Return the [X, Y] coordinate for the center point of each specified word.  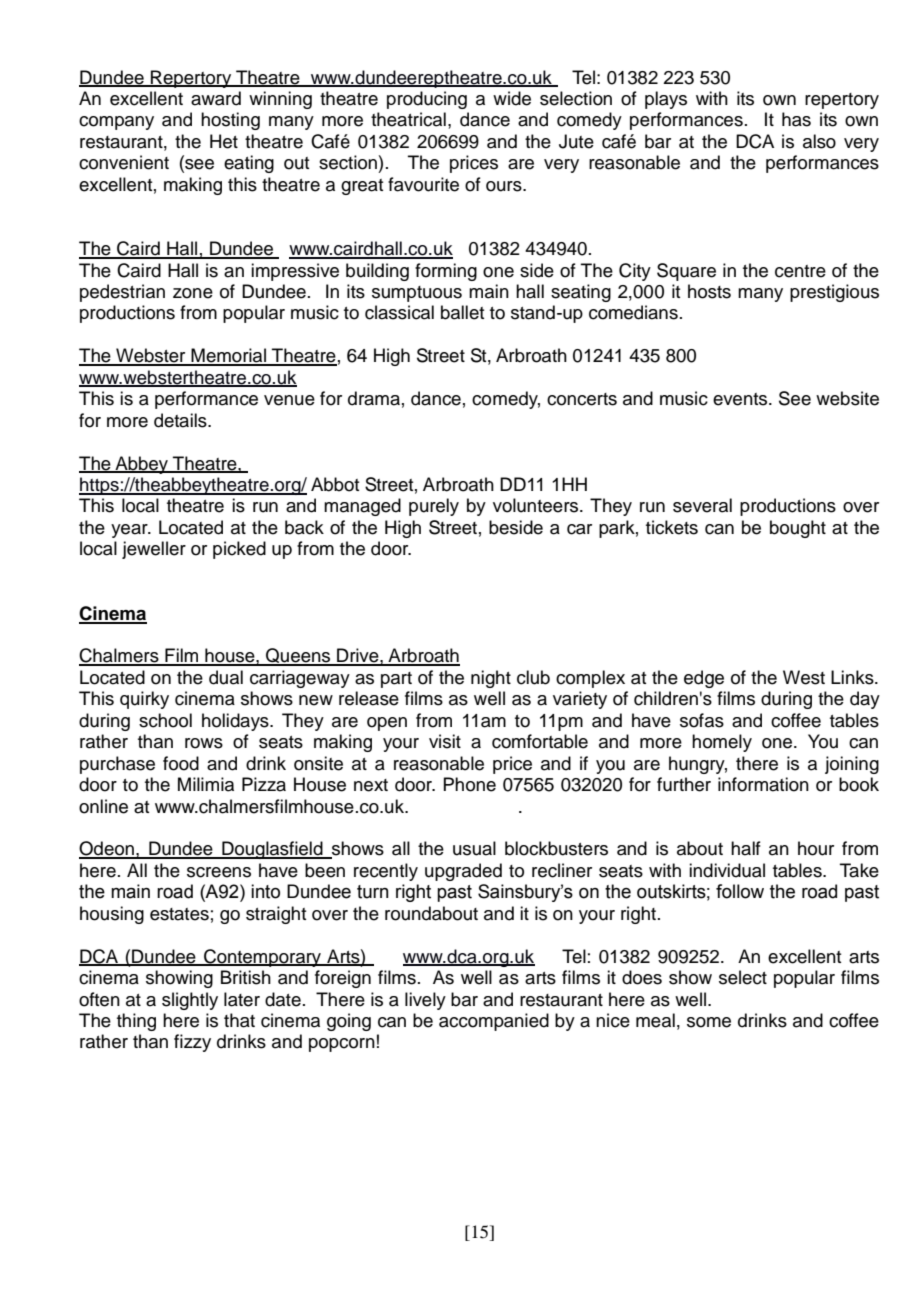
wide [512, 98]
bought [798, 529]
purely [434, 507]
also [819, 141]
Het [224, 141]
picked [239, 550]
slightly [190, 1001]
